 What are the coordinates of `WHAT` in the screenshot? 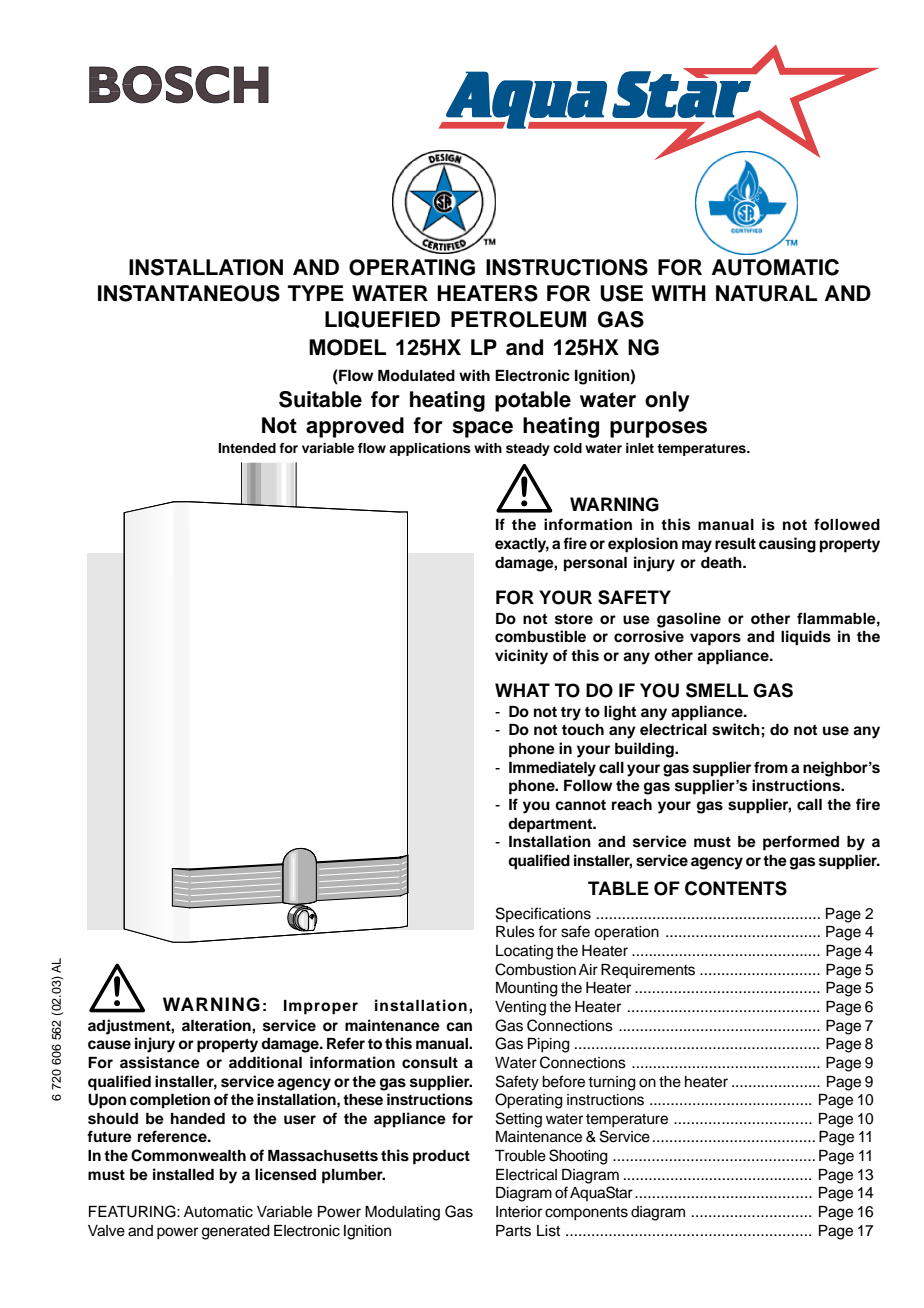 It's located at (522, 690).
